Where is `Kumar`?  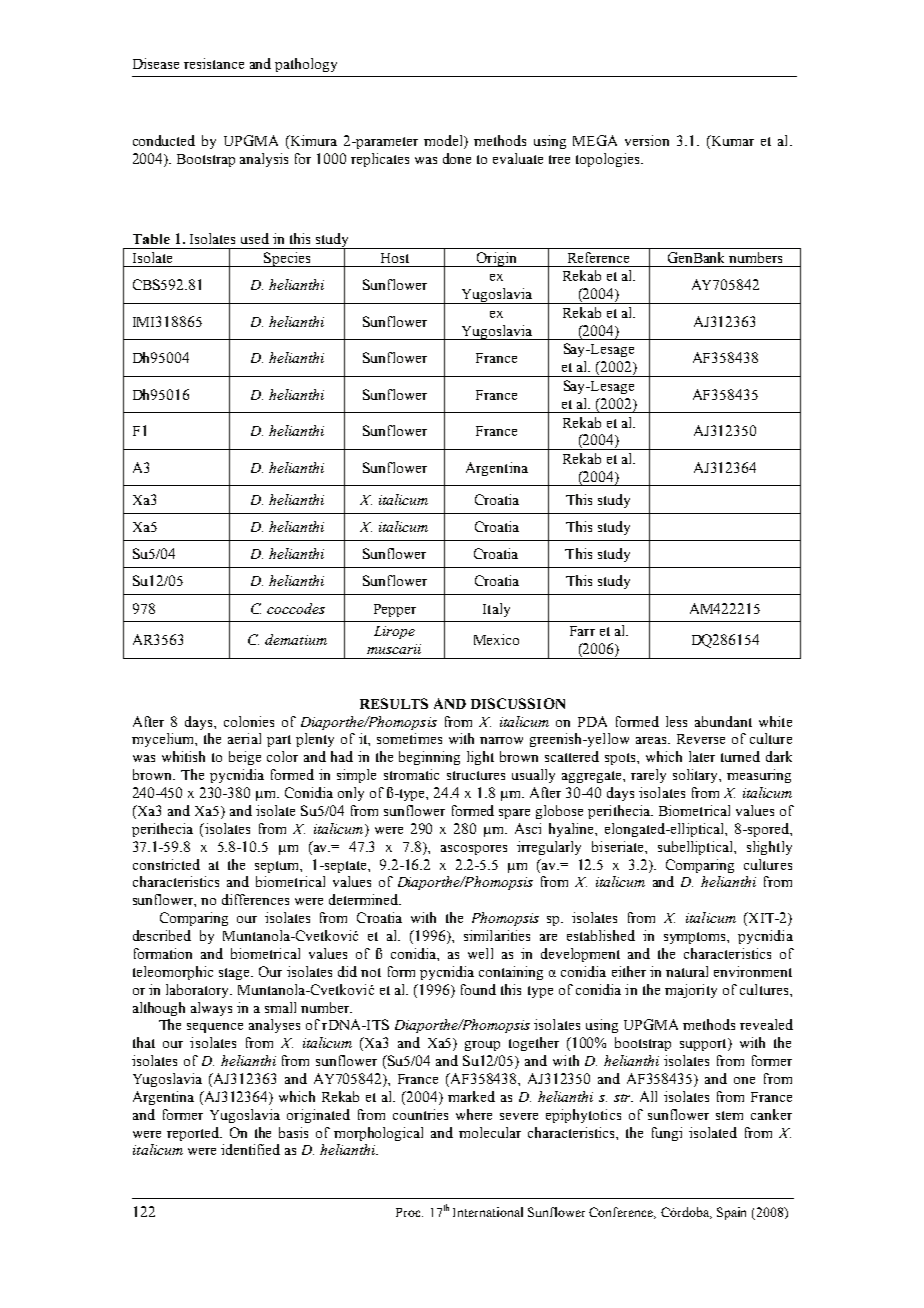
Kumar is located at coordinates (731, 142).
